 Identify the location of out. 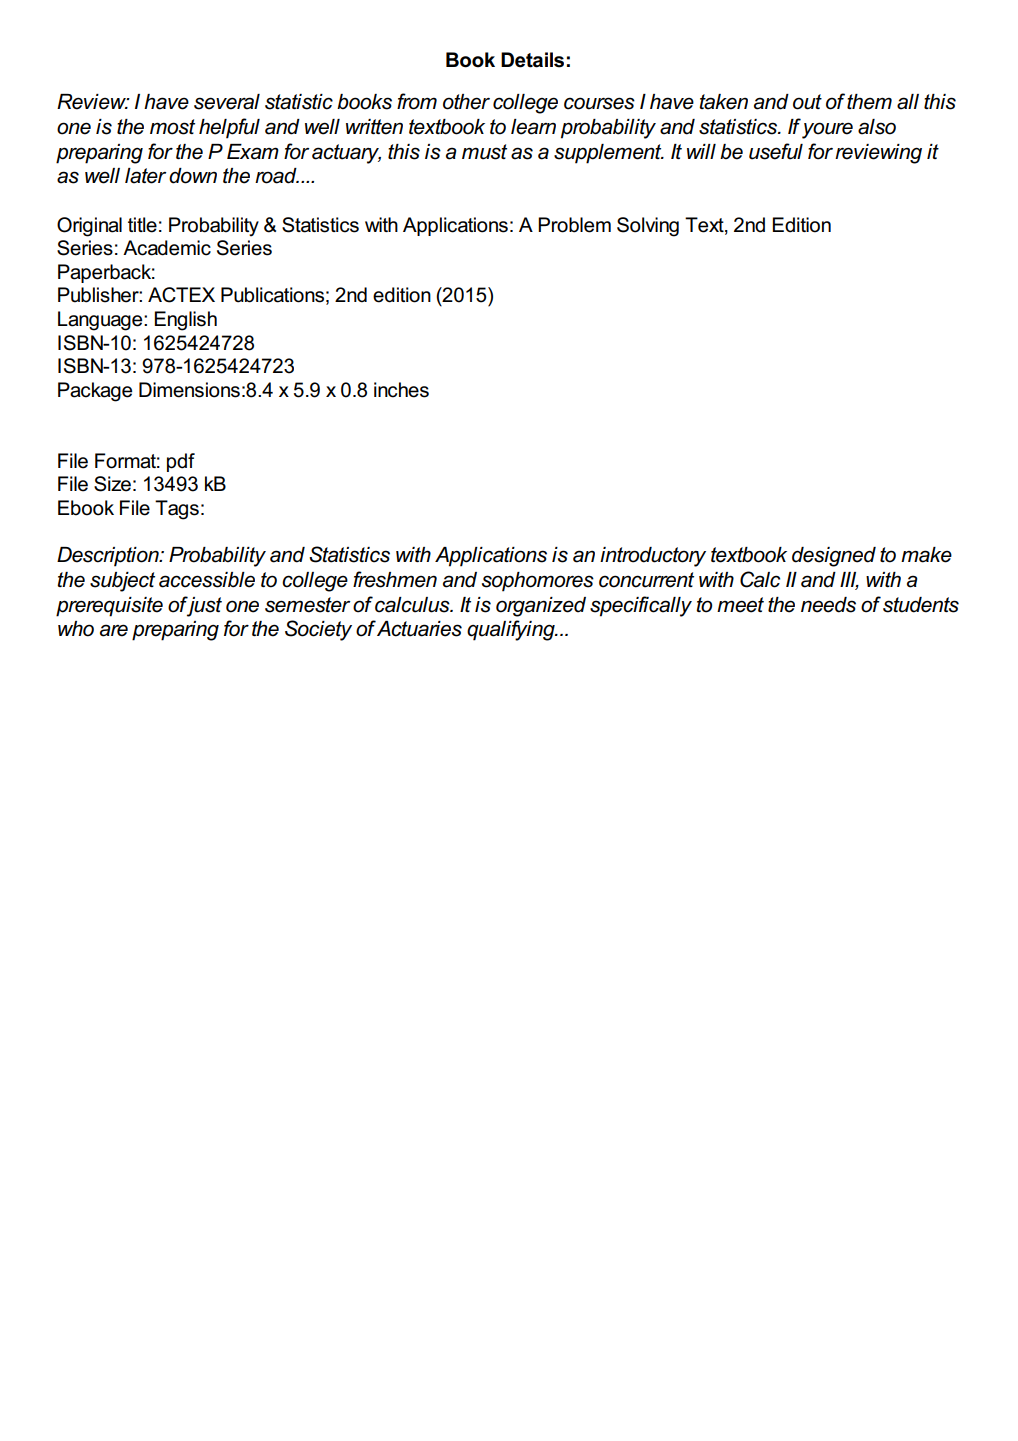
(807, 102).
